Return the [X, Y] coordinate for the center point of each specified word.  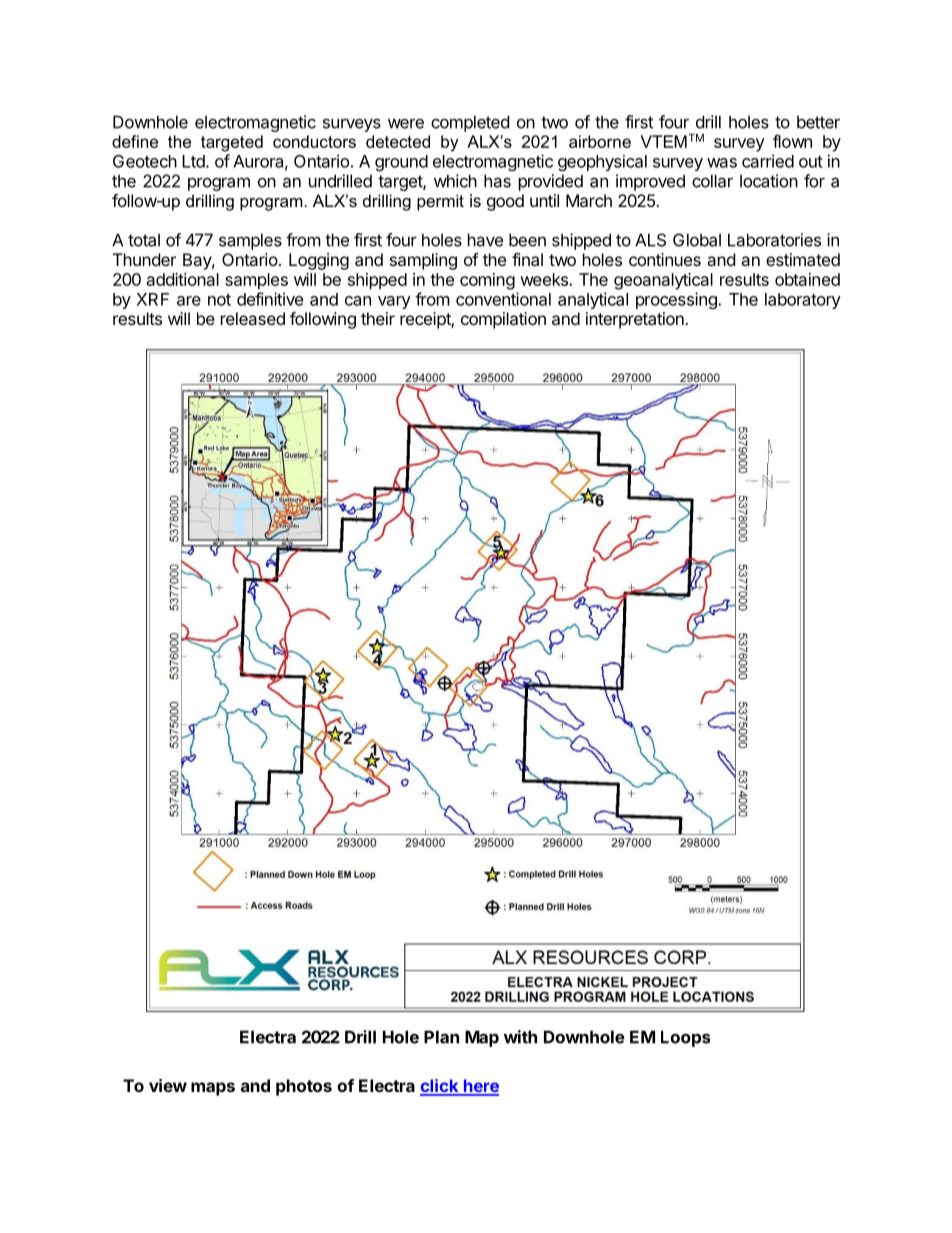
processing [677, 300]
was [722, 163]
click [440, 1087]
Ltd [194, 161]
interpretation [636, 320]
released [253, 318]
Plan [441, 1037]
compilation [503, 320]
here [480, 1087]
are [189, 301]
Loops [685, 1038]
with [520, 1037]
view [168, 1085]
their [378, 318]
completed [470, 123]
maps [213, 1089]
